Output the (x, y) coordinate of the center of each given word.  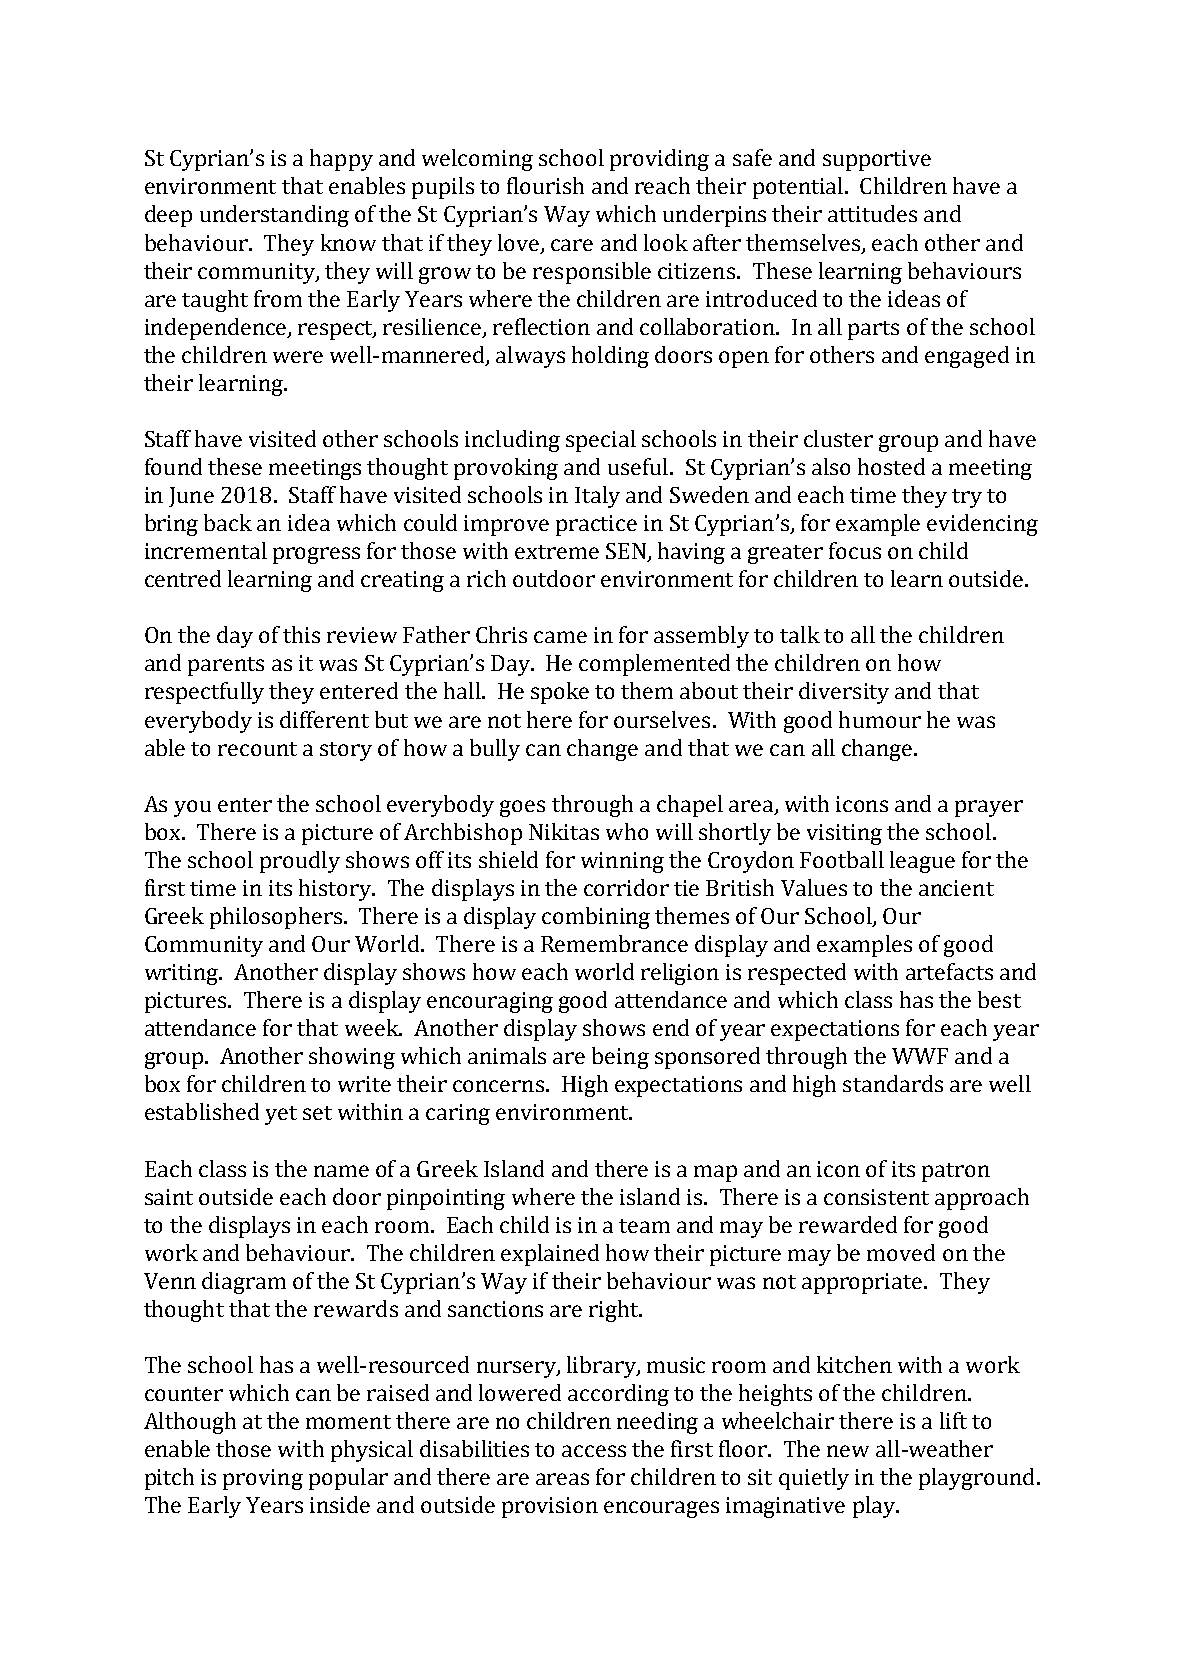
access (594, 1451)
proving (263, 1479)
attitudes (872, 213)
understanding (274, 216)
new (848, 1451)
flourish (545, 185)
